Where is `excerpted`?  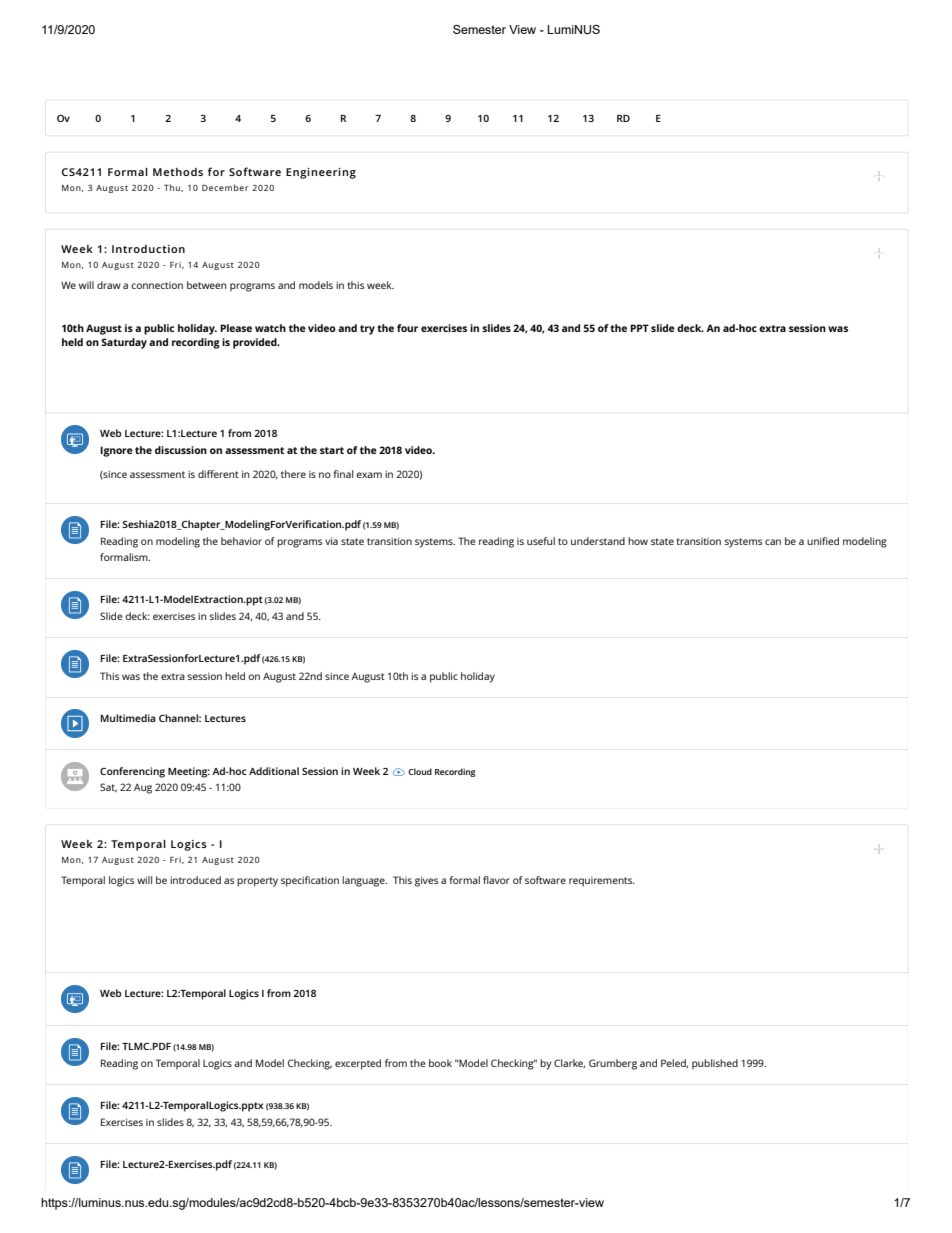 excerpted is located at coordinates (358, 1064).
